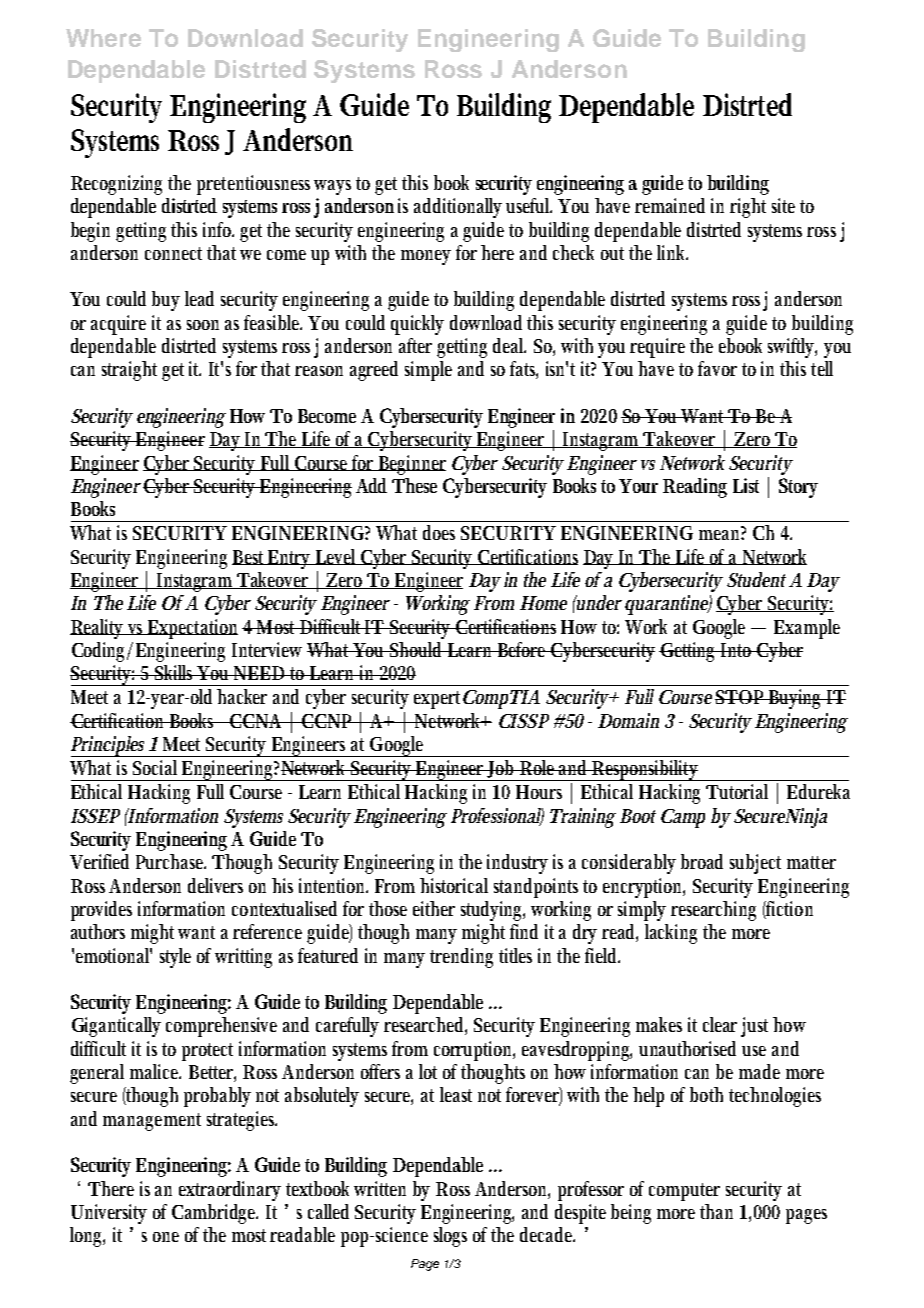 The height and width of the screenshot is (1308, 924). Describe the element at coordinates (748, 208) in the screenshot. I see `right` at that location.
